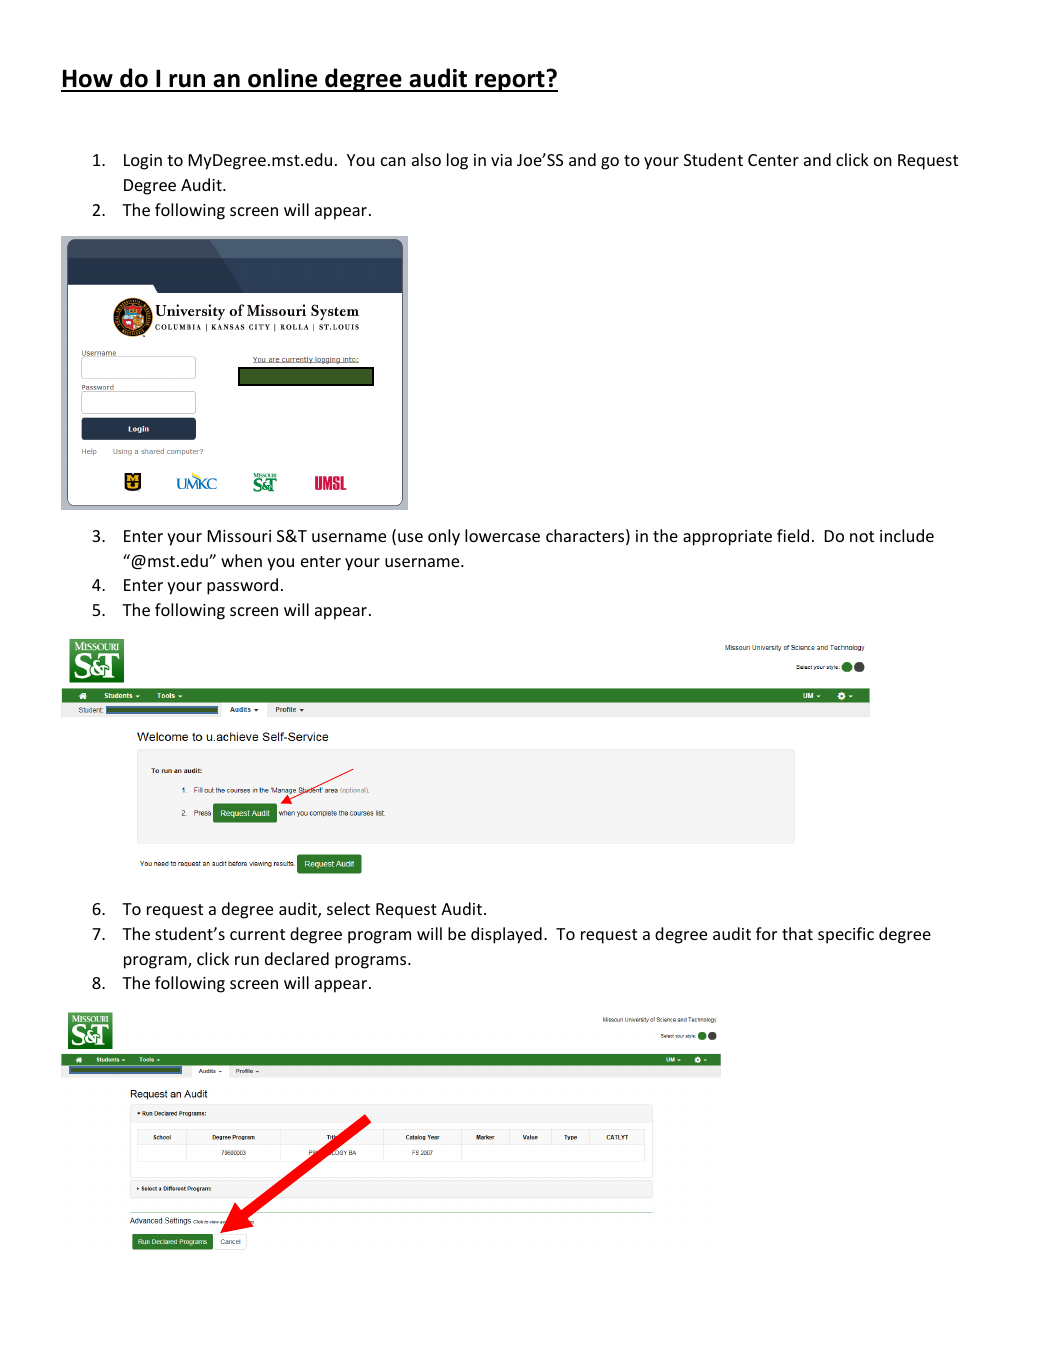 This page has height=1347, width=1041. I want to click on via, so click(501, 160).
